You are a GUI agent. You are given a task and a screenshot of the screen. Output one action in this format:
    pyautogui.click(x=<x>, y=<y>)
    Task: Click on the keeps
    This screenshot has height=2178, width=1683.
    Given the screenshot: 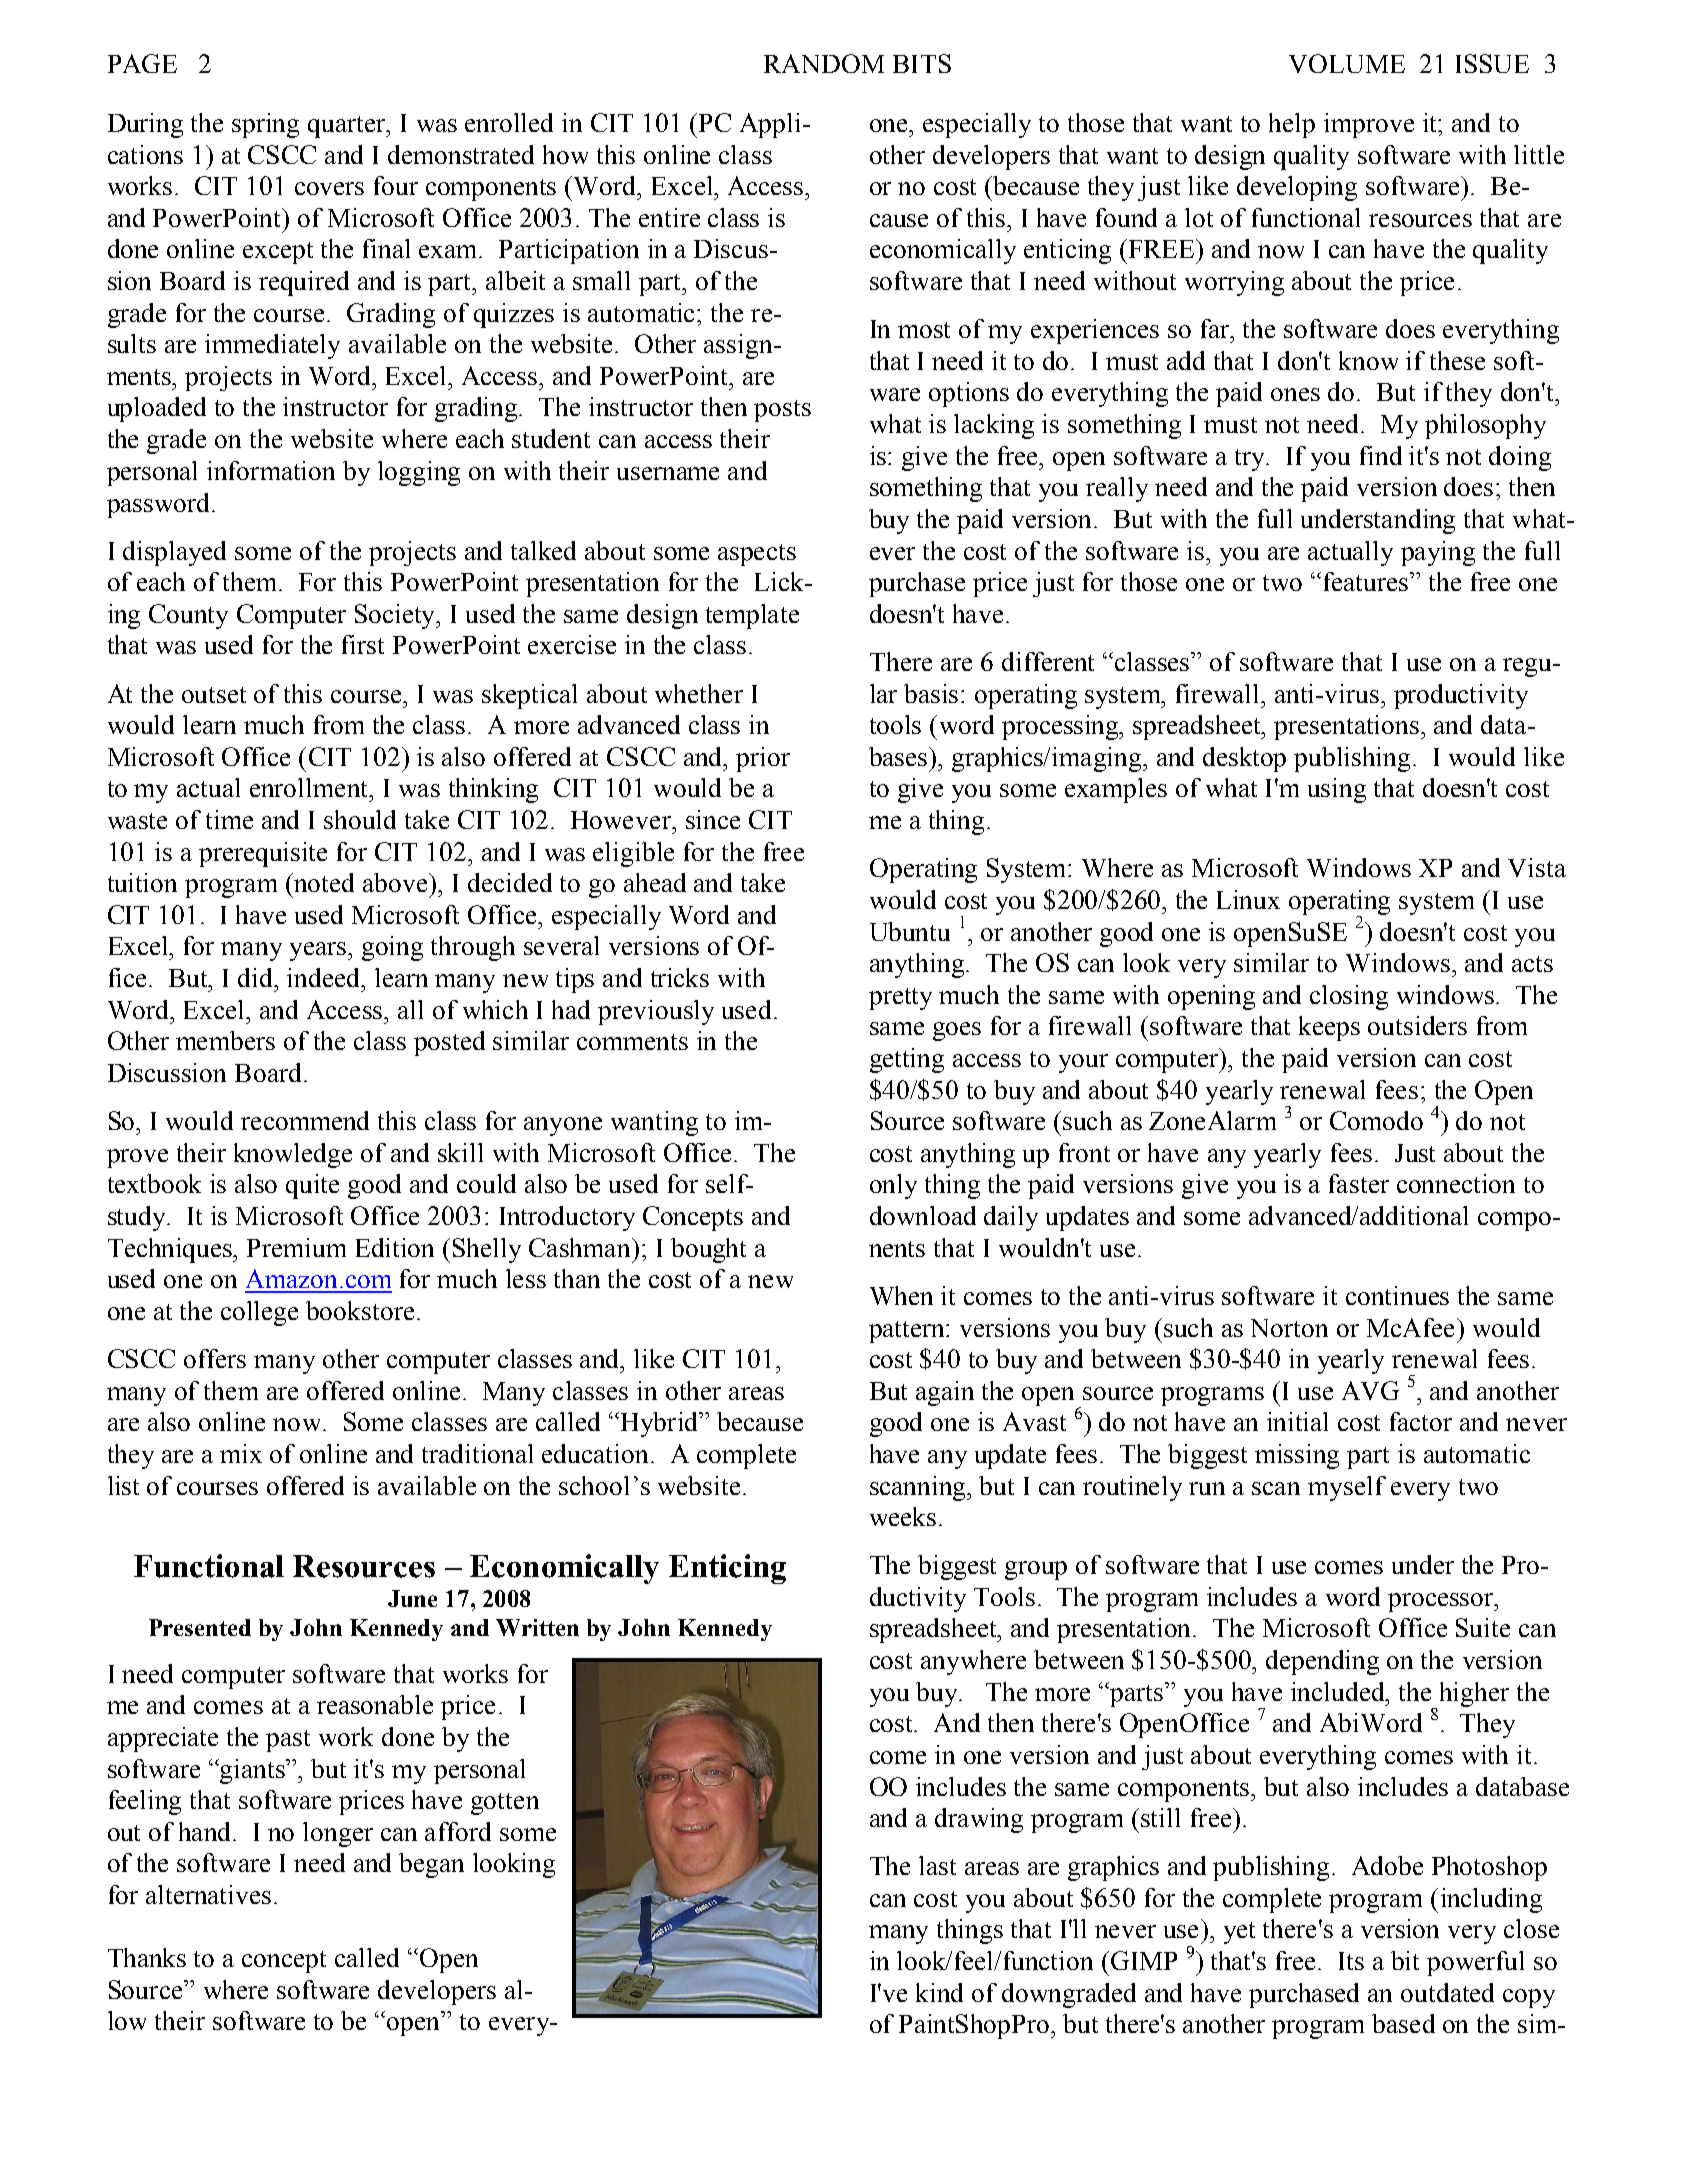 What is the action you would take?
    pyautogui.click(x=1329, y=1028)
